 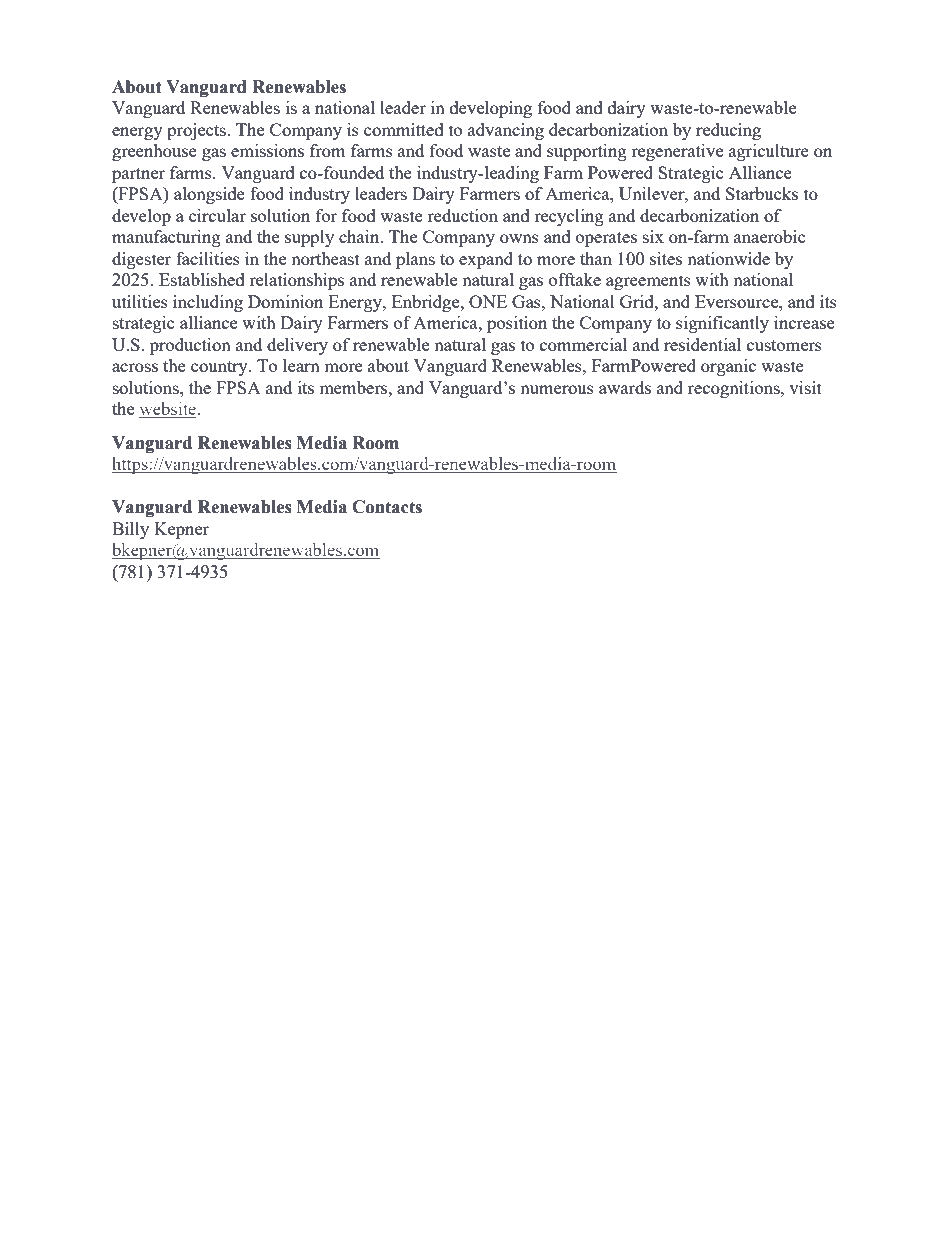 I want to click on projects, so click(x=197, y=131).
